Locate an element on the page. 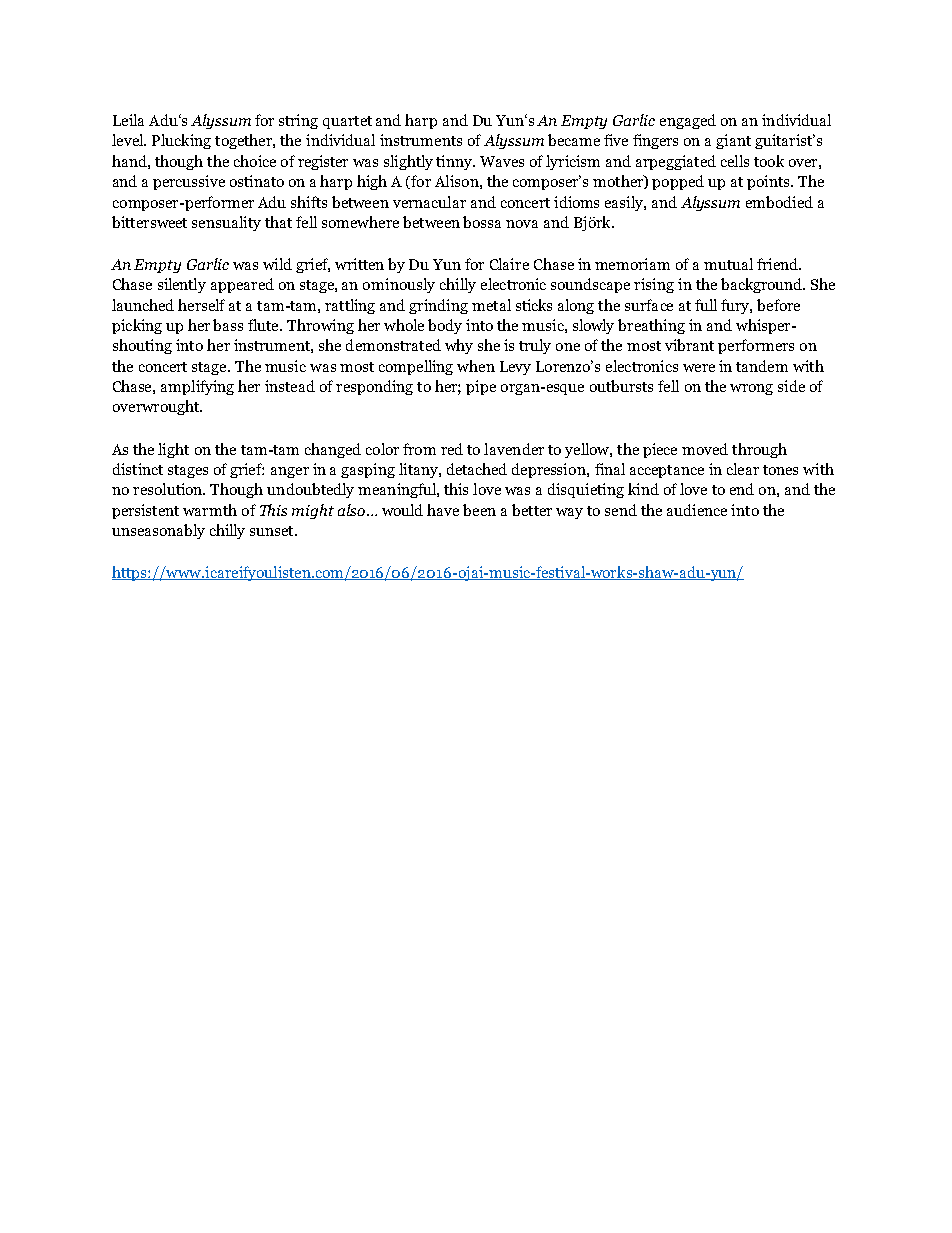 The image size is (952, 1233). audience is located at coordinates (697, 510).
